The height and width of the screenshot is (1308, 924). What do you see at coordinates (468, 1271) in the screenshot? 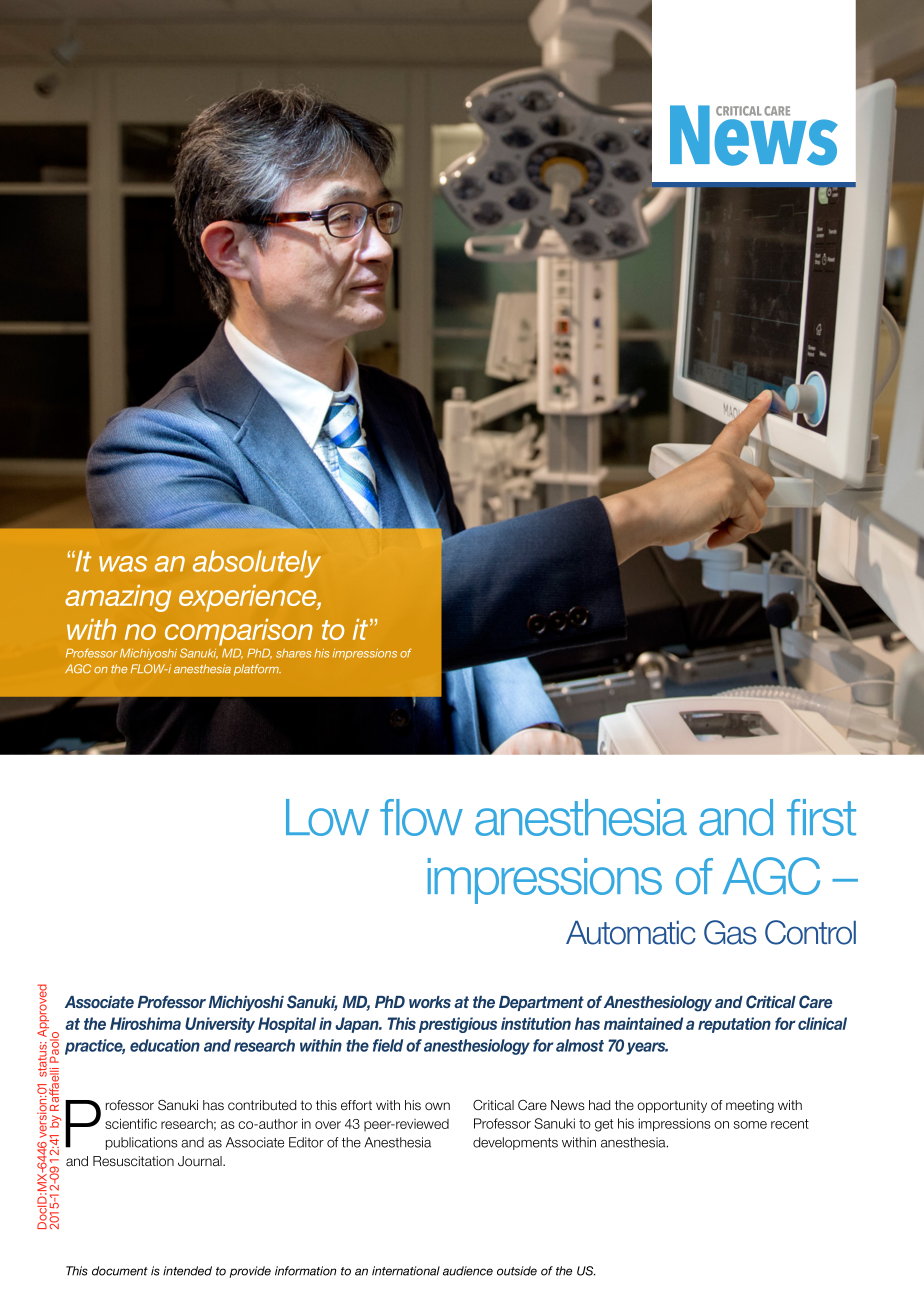
I see `audience` at bounding box center [468, 1271].
